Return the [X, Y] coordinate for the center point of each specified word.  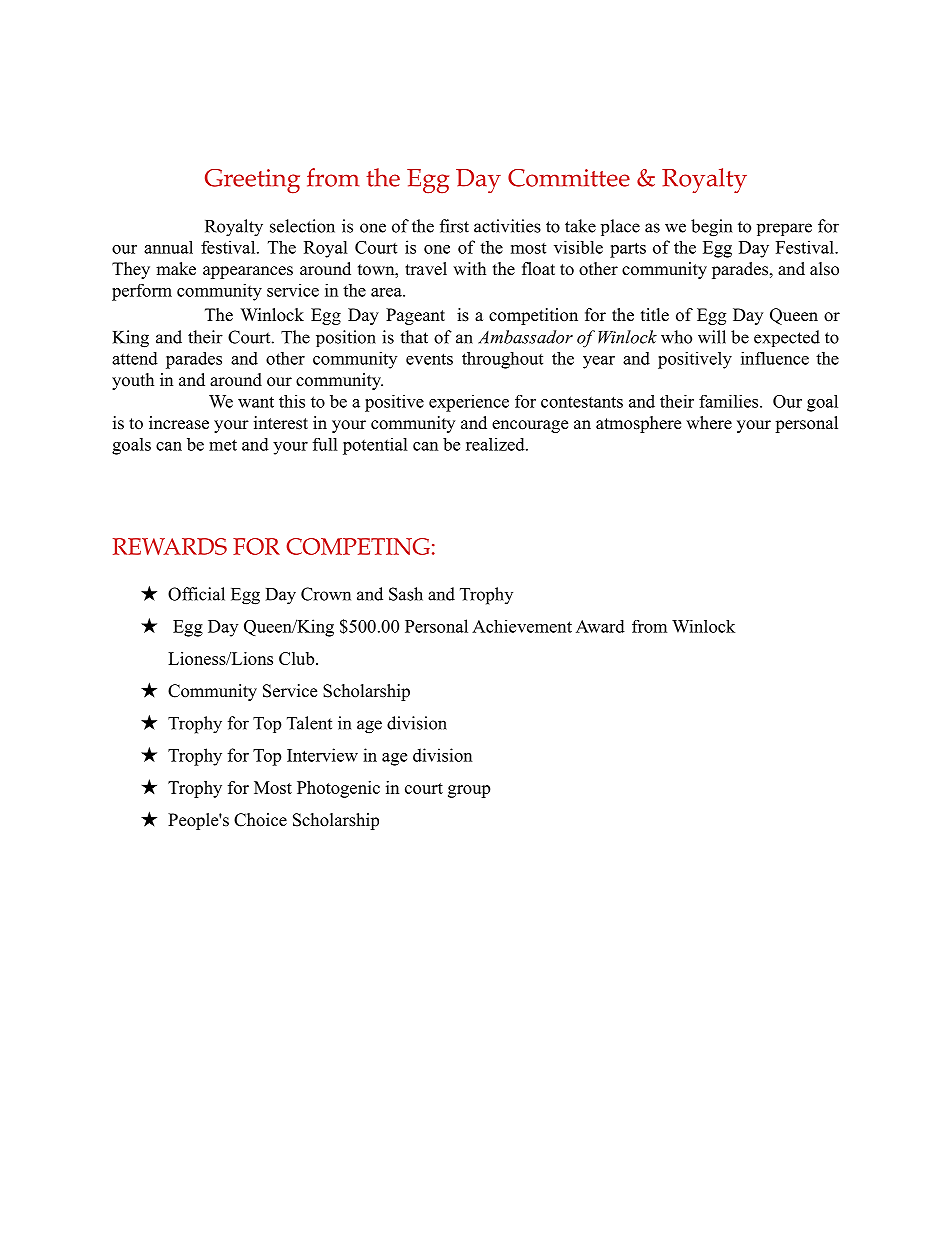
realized [496, 444]
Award [600, 626]
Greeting [252, 181]
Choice [260, 820]
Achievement [522, 626]
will [712, 337]
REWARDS [170, 546]
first [454, 226]
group [469, 791]
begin [711, 228]
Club [296, 658]
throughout [502, 360]
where [709, 423]
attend [135, 358]
